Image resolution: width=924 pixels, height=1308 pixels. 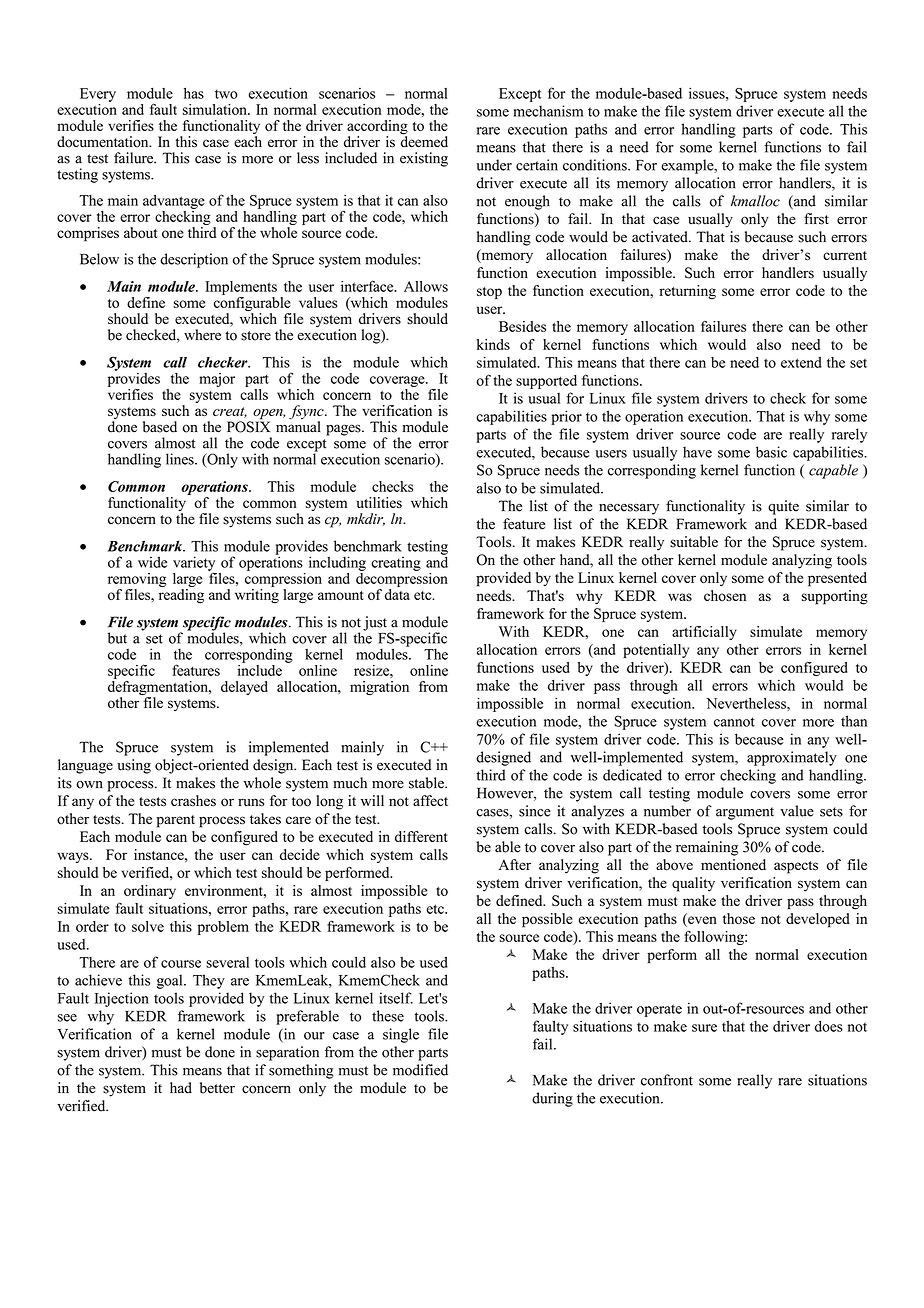 I want to click on extend, so click(x=801, y=362).
